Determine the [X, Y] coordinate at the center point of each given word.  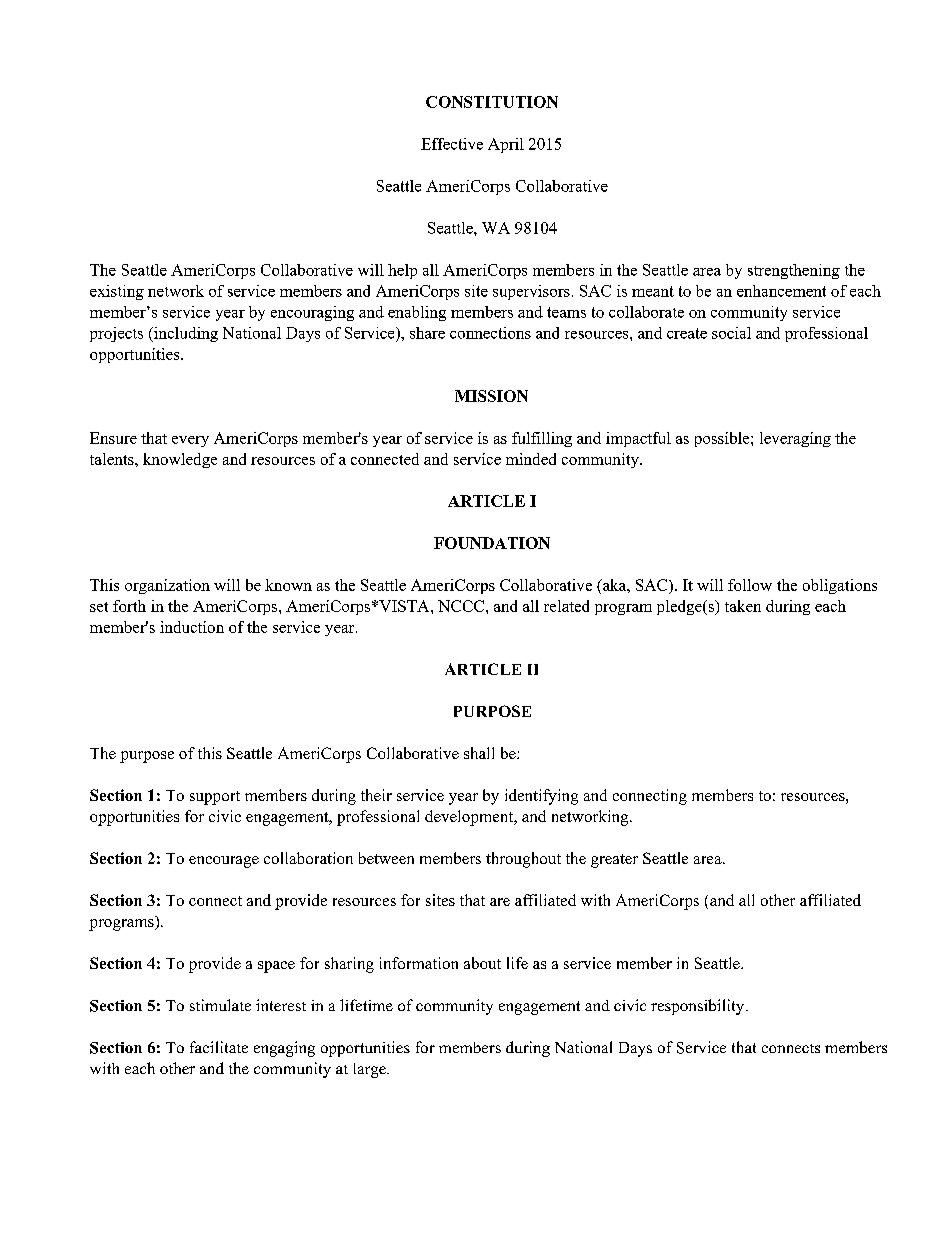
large [371, 1070]
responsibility [699, 1007]
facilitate [219, 1047]
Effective [452, 144]
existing [117, 292]
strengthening [794, 271]
